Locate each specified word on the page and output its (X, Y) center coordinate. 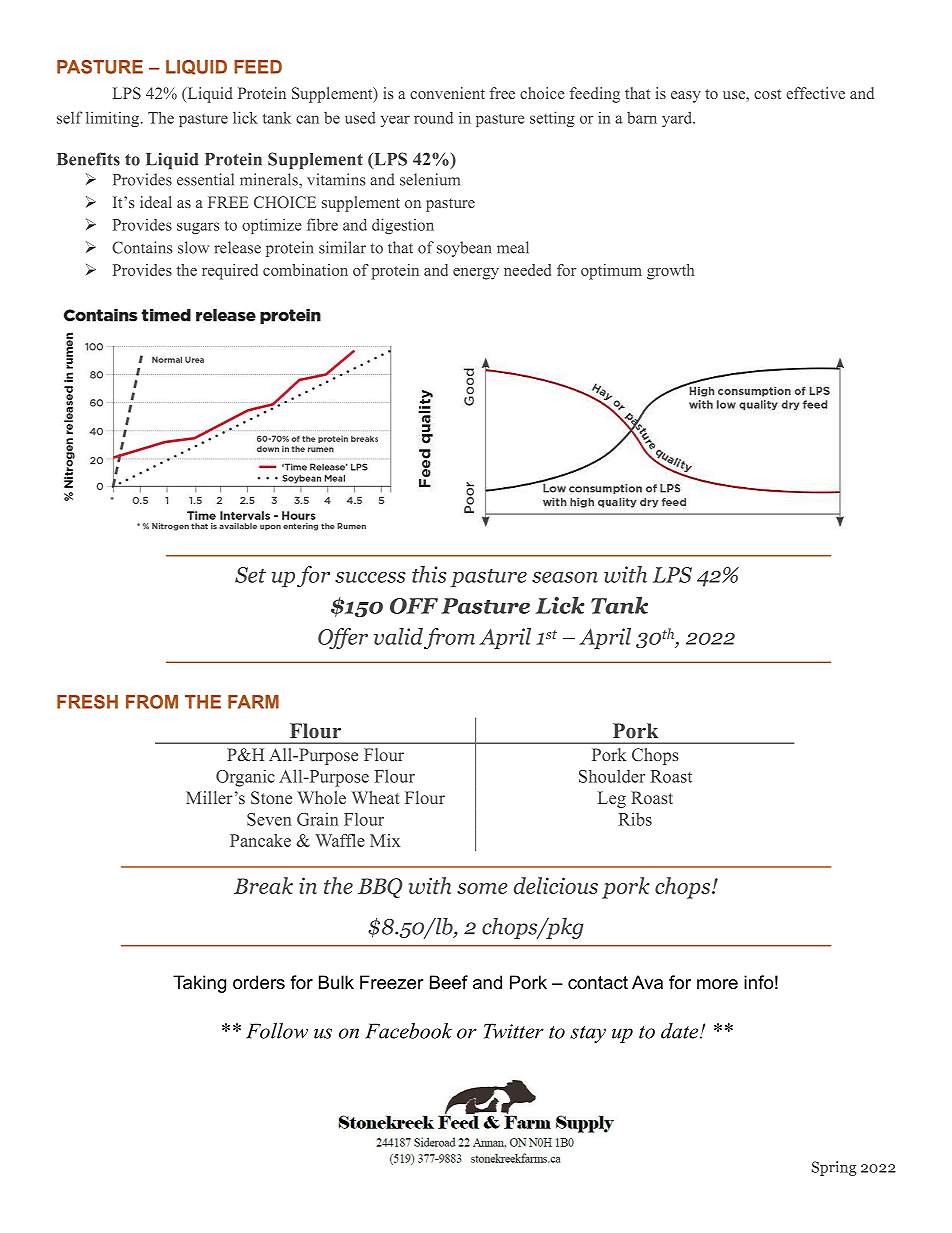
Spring (834, 1168)
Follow (277, 1031)
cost (767, 94)
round (433, 118)
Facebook (408, 1031)
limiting (114, 119)
